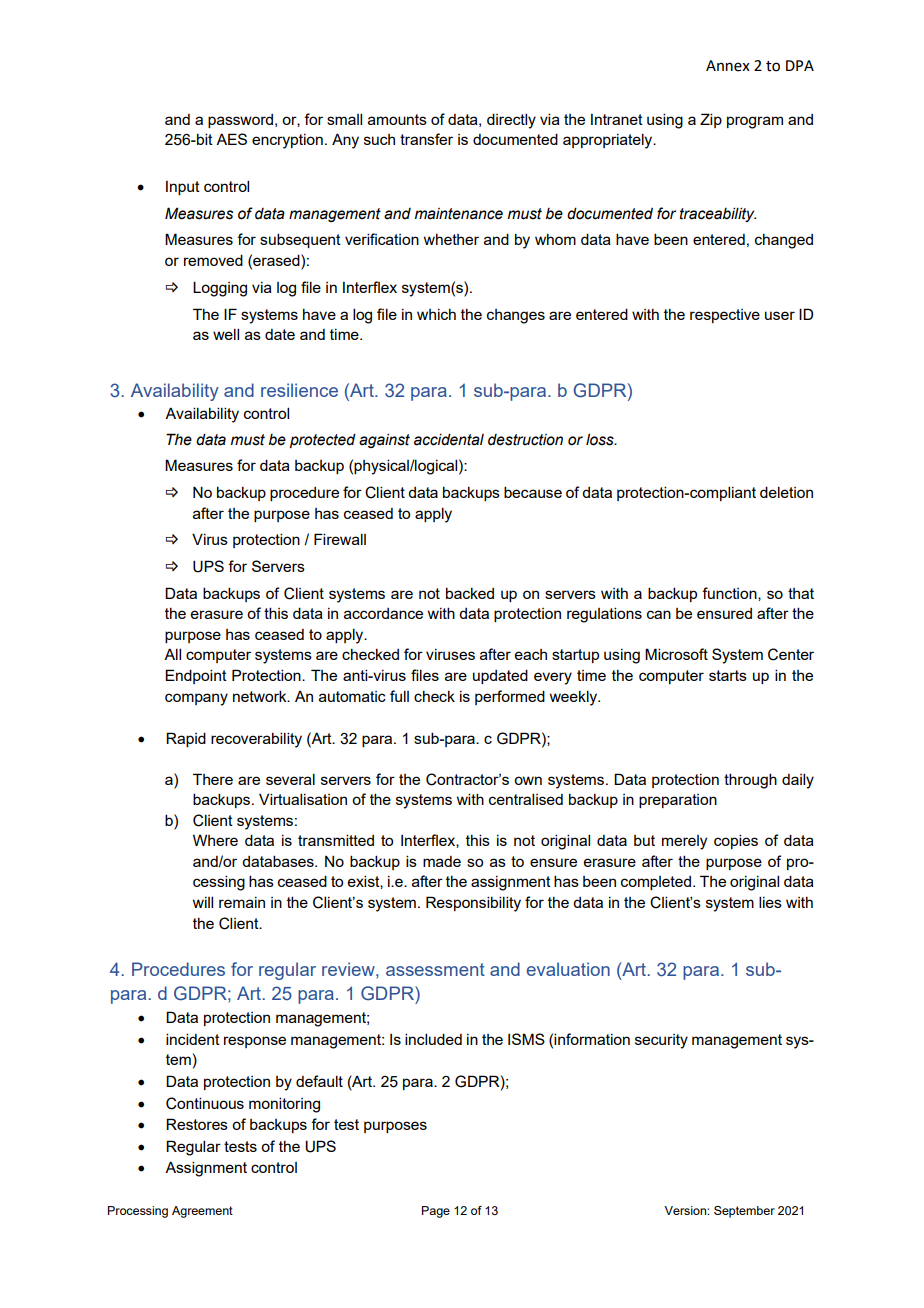 The image size is (924, 1308). What do you see at coordinates (242, 902) in the page?
I see `remain` at bounding box center [242, 902].
